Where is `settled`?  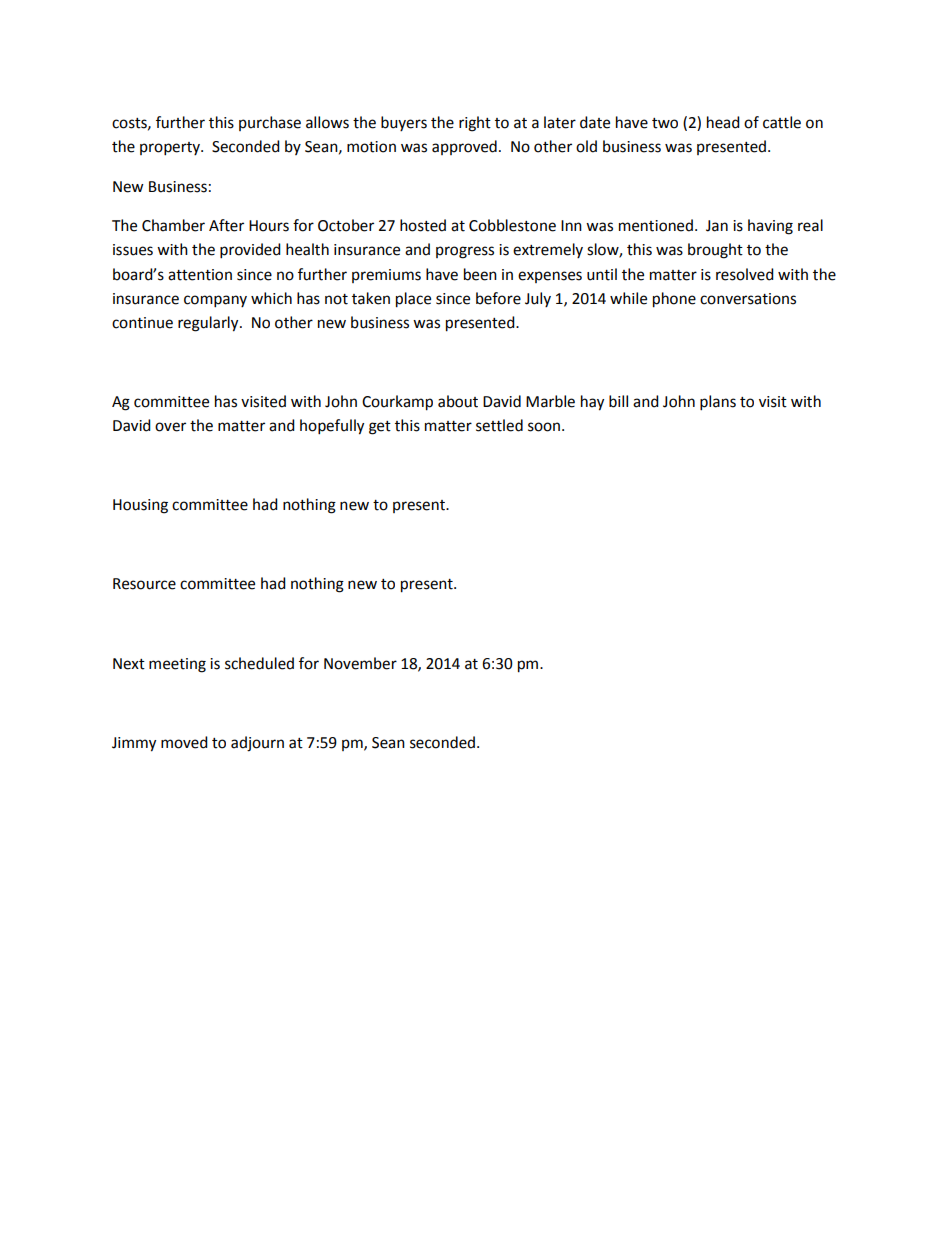
settled is located at coordinates (499, 425).
